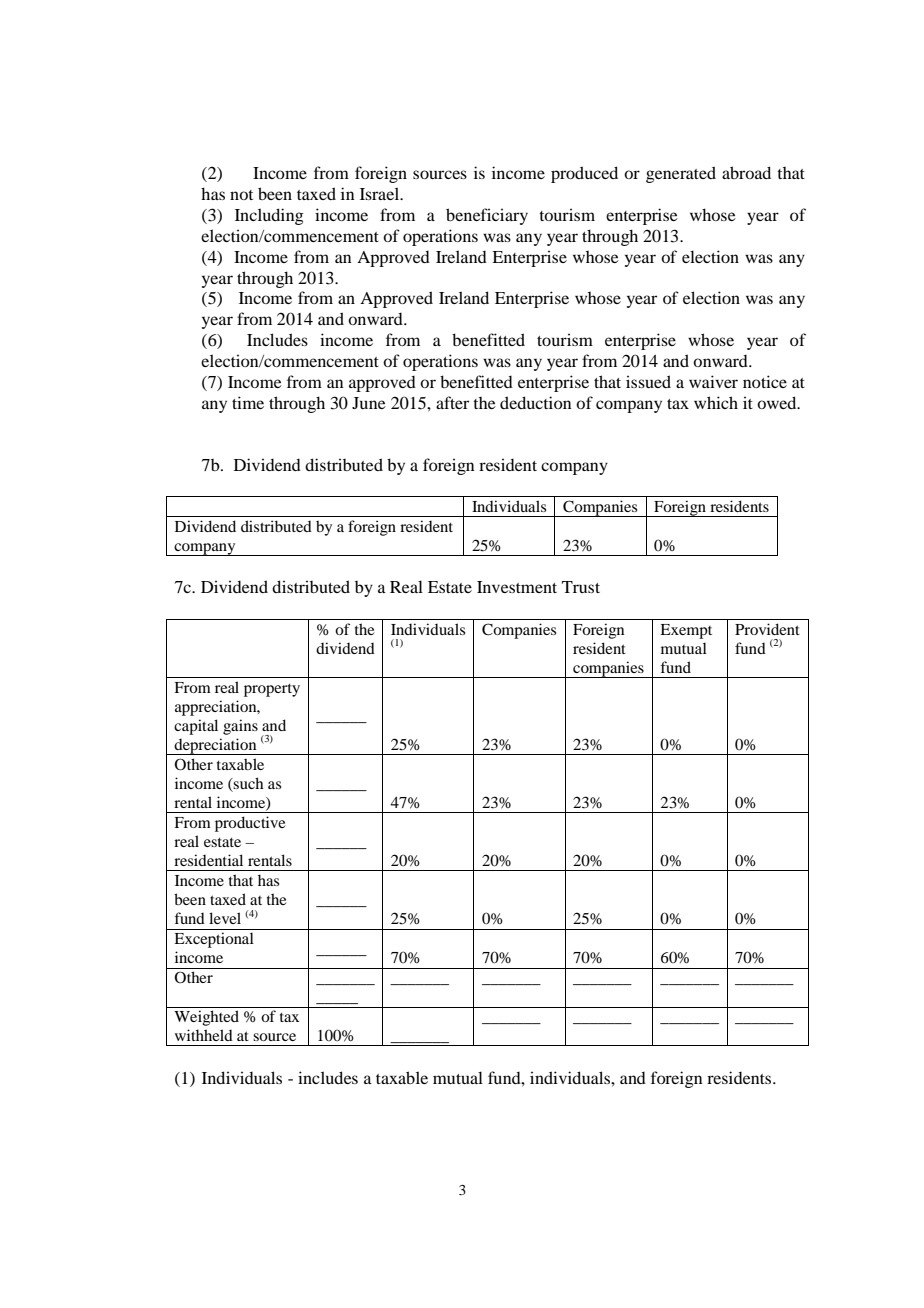 The height and width of the image is (1308, 924). I want to click on property, so click(272, 690).
